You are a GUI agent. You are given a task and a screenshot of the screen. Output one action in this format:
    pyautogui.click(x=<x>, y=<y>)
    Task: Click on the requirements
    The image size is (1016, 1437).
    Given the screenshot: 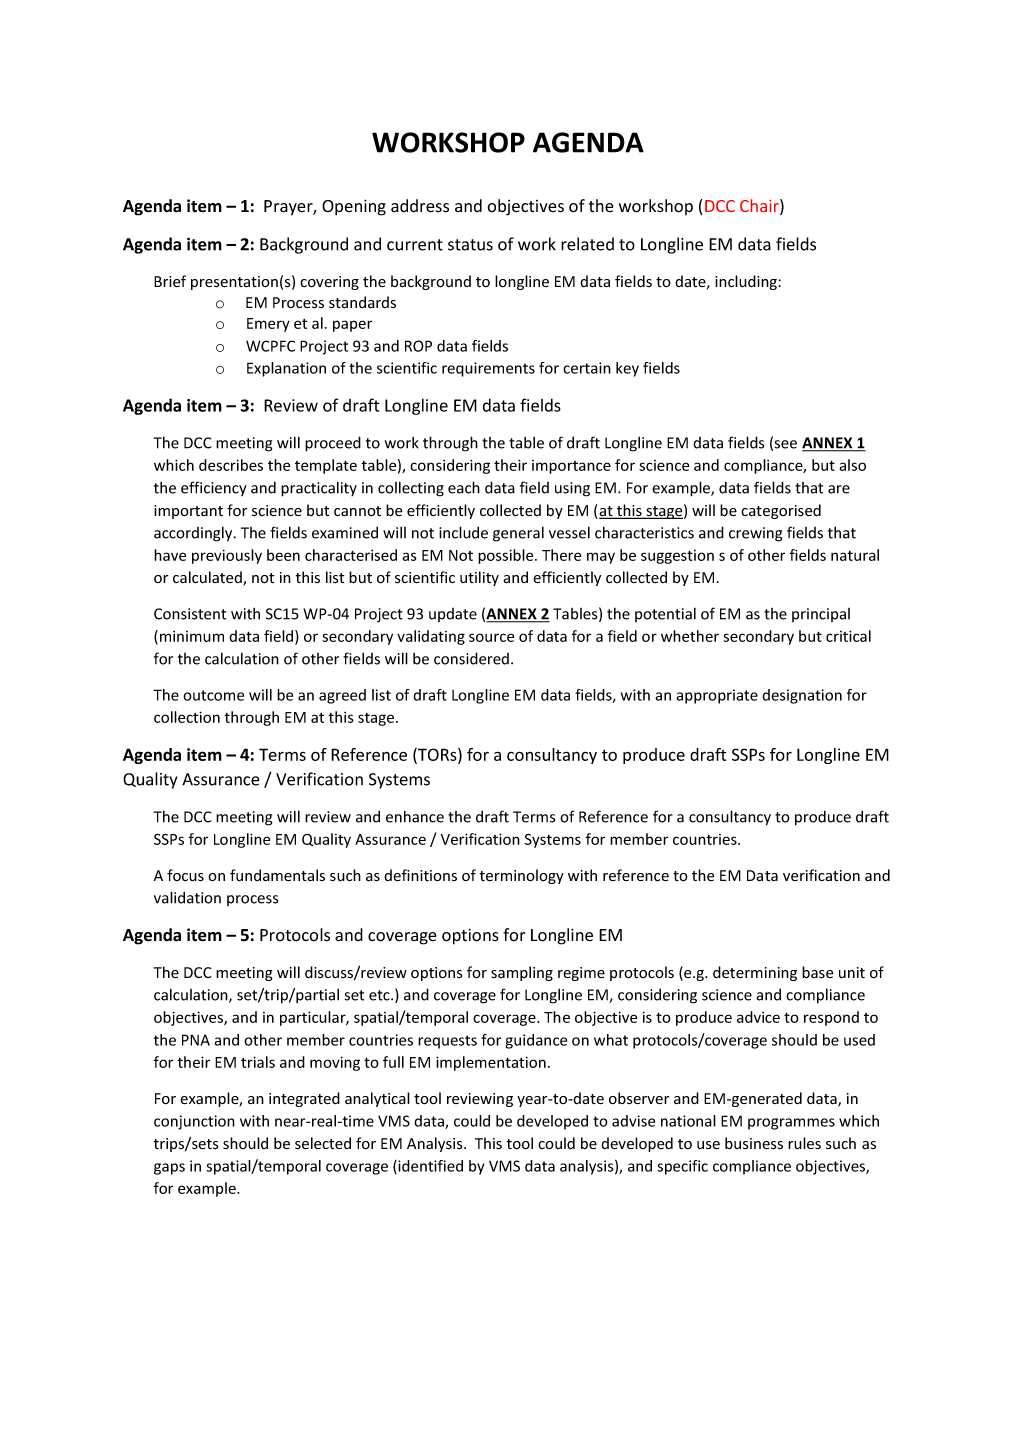 What is the action you would take?
    pyautogui.click(x=488, y=369)
